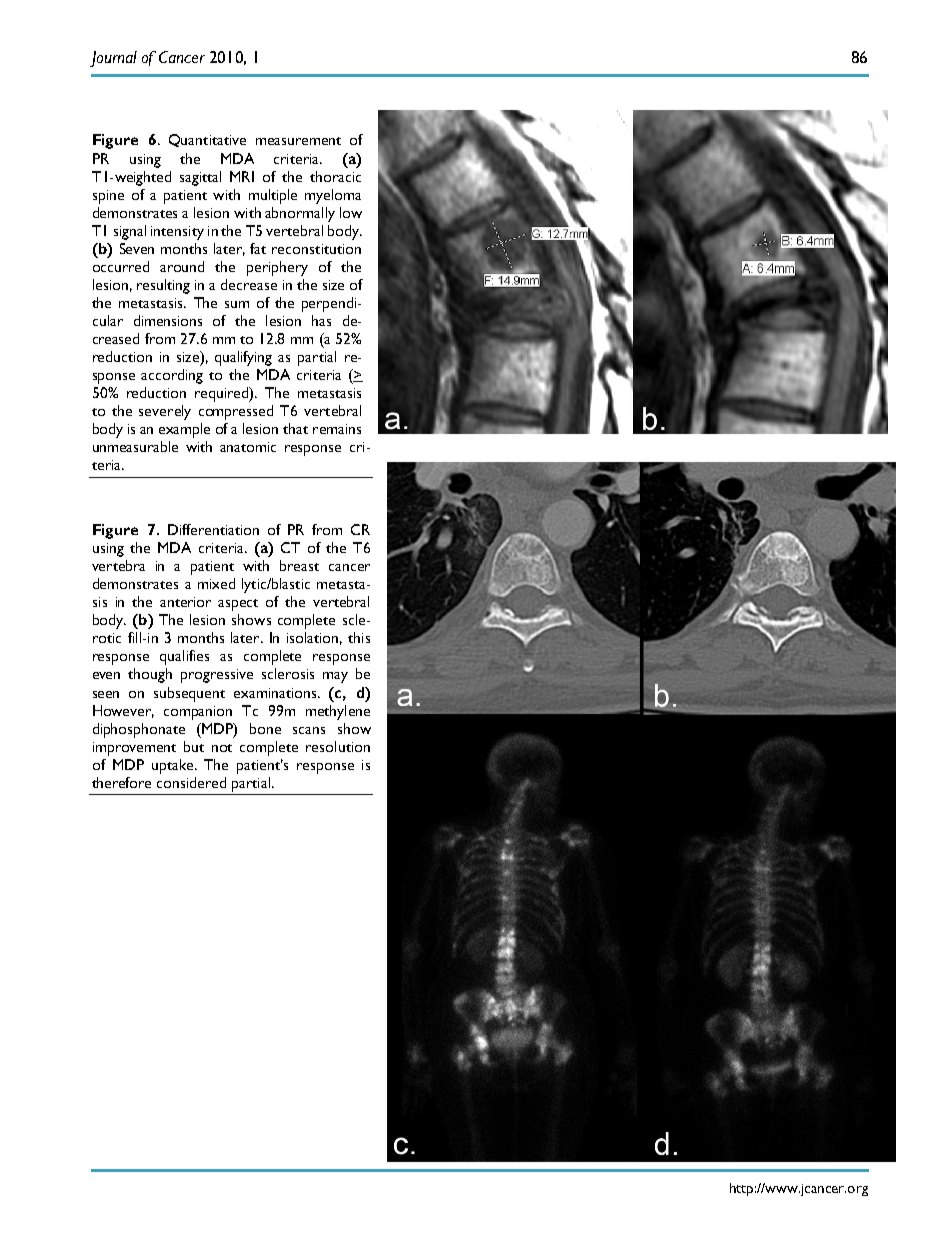  What do you see at coordinates (134, 749) in the image?
I see `improvement` at bounding box center [134, 749].
